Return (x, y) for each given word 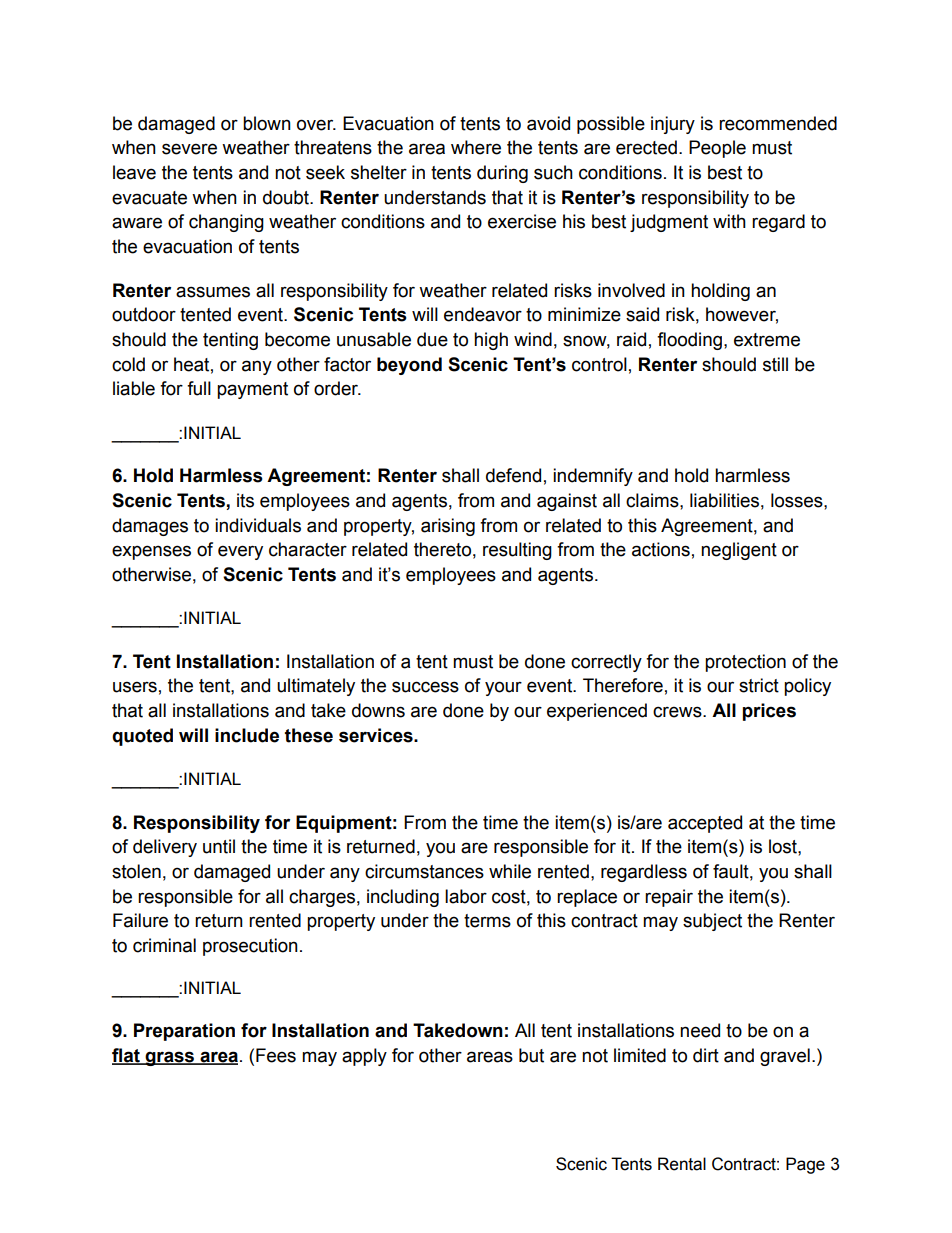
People (717, 149)
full (199, 388)
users (135, 687)
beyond (409, 366)
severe (189, 149)
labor (466, 896)
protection (745, 663)
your (503, 688)
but (531, 1055)
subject (712, 922)
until (219, 846)
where (476, 147)
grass (170, 1058)
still (775, 364)
